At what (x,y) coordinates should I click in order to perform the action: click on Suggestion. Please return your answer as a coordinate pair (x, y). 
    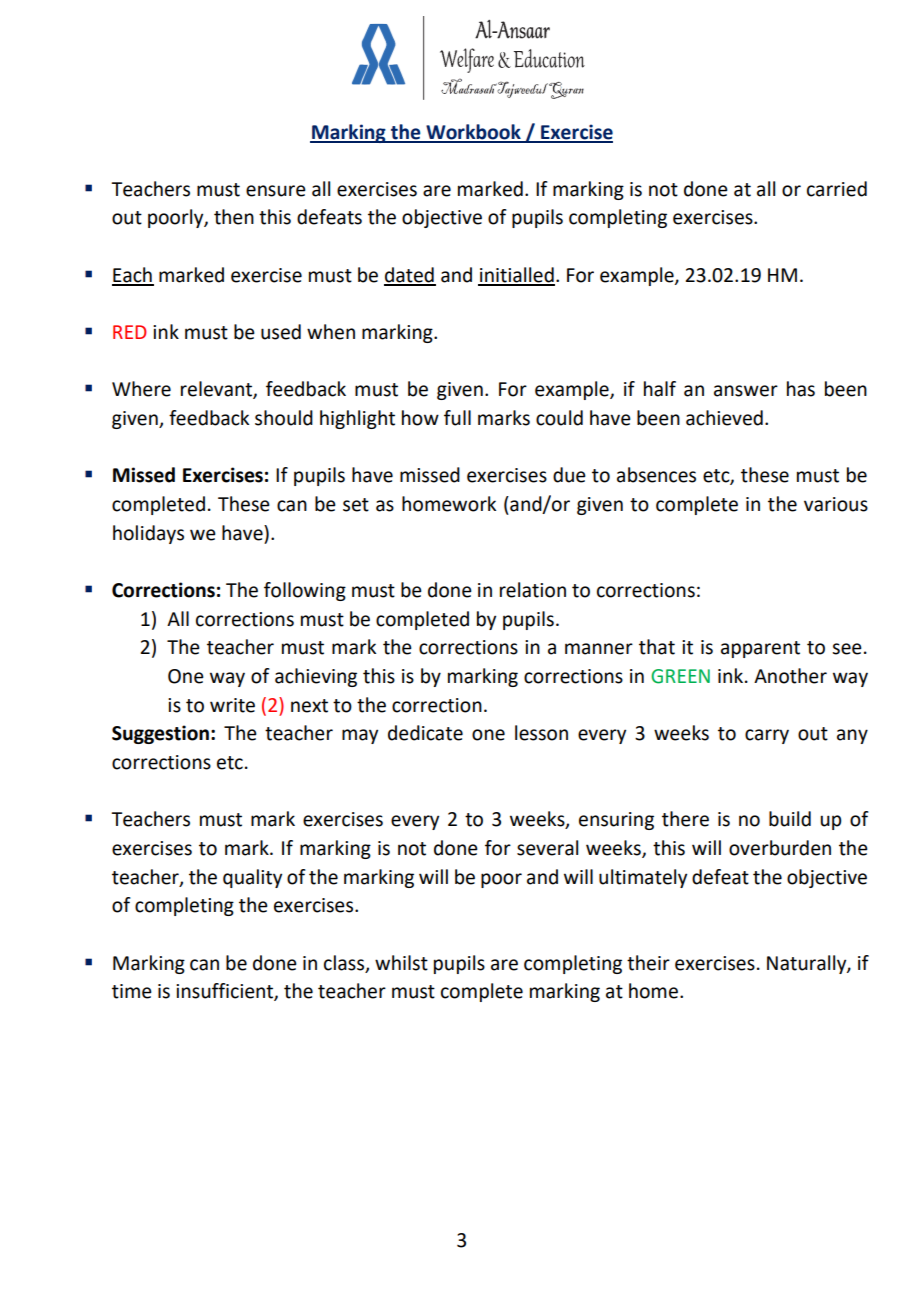
    Looking at the image, I should click on (160, 734).
